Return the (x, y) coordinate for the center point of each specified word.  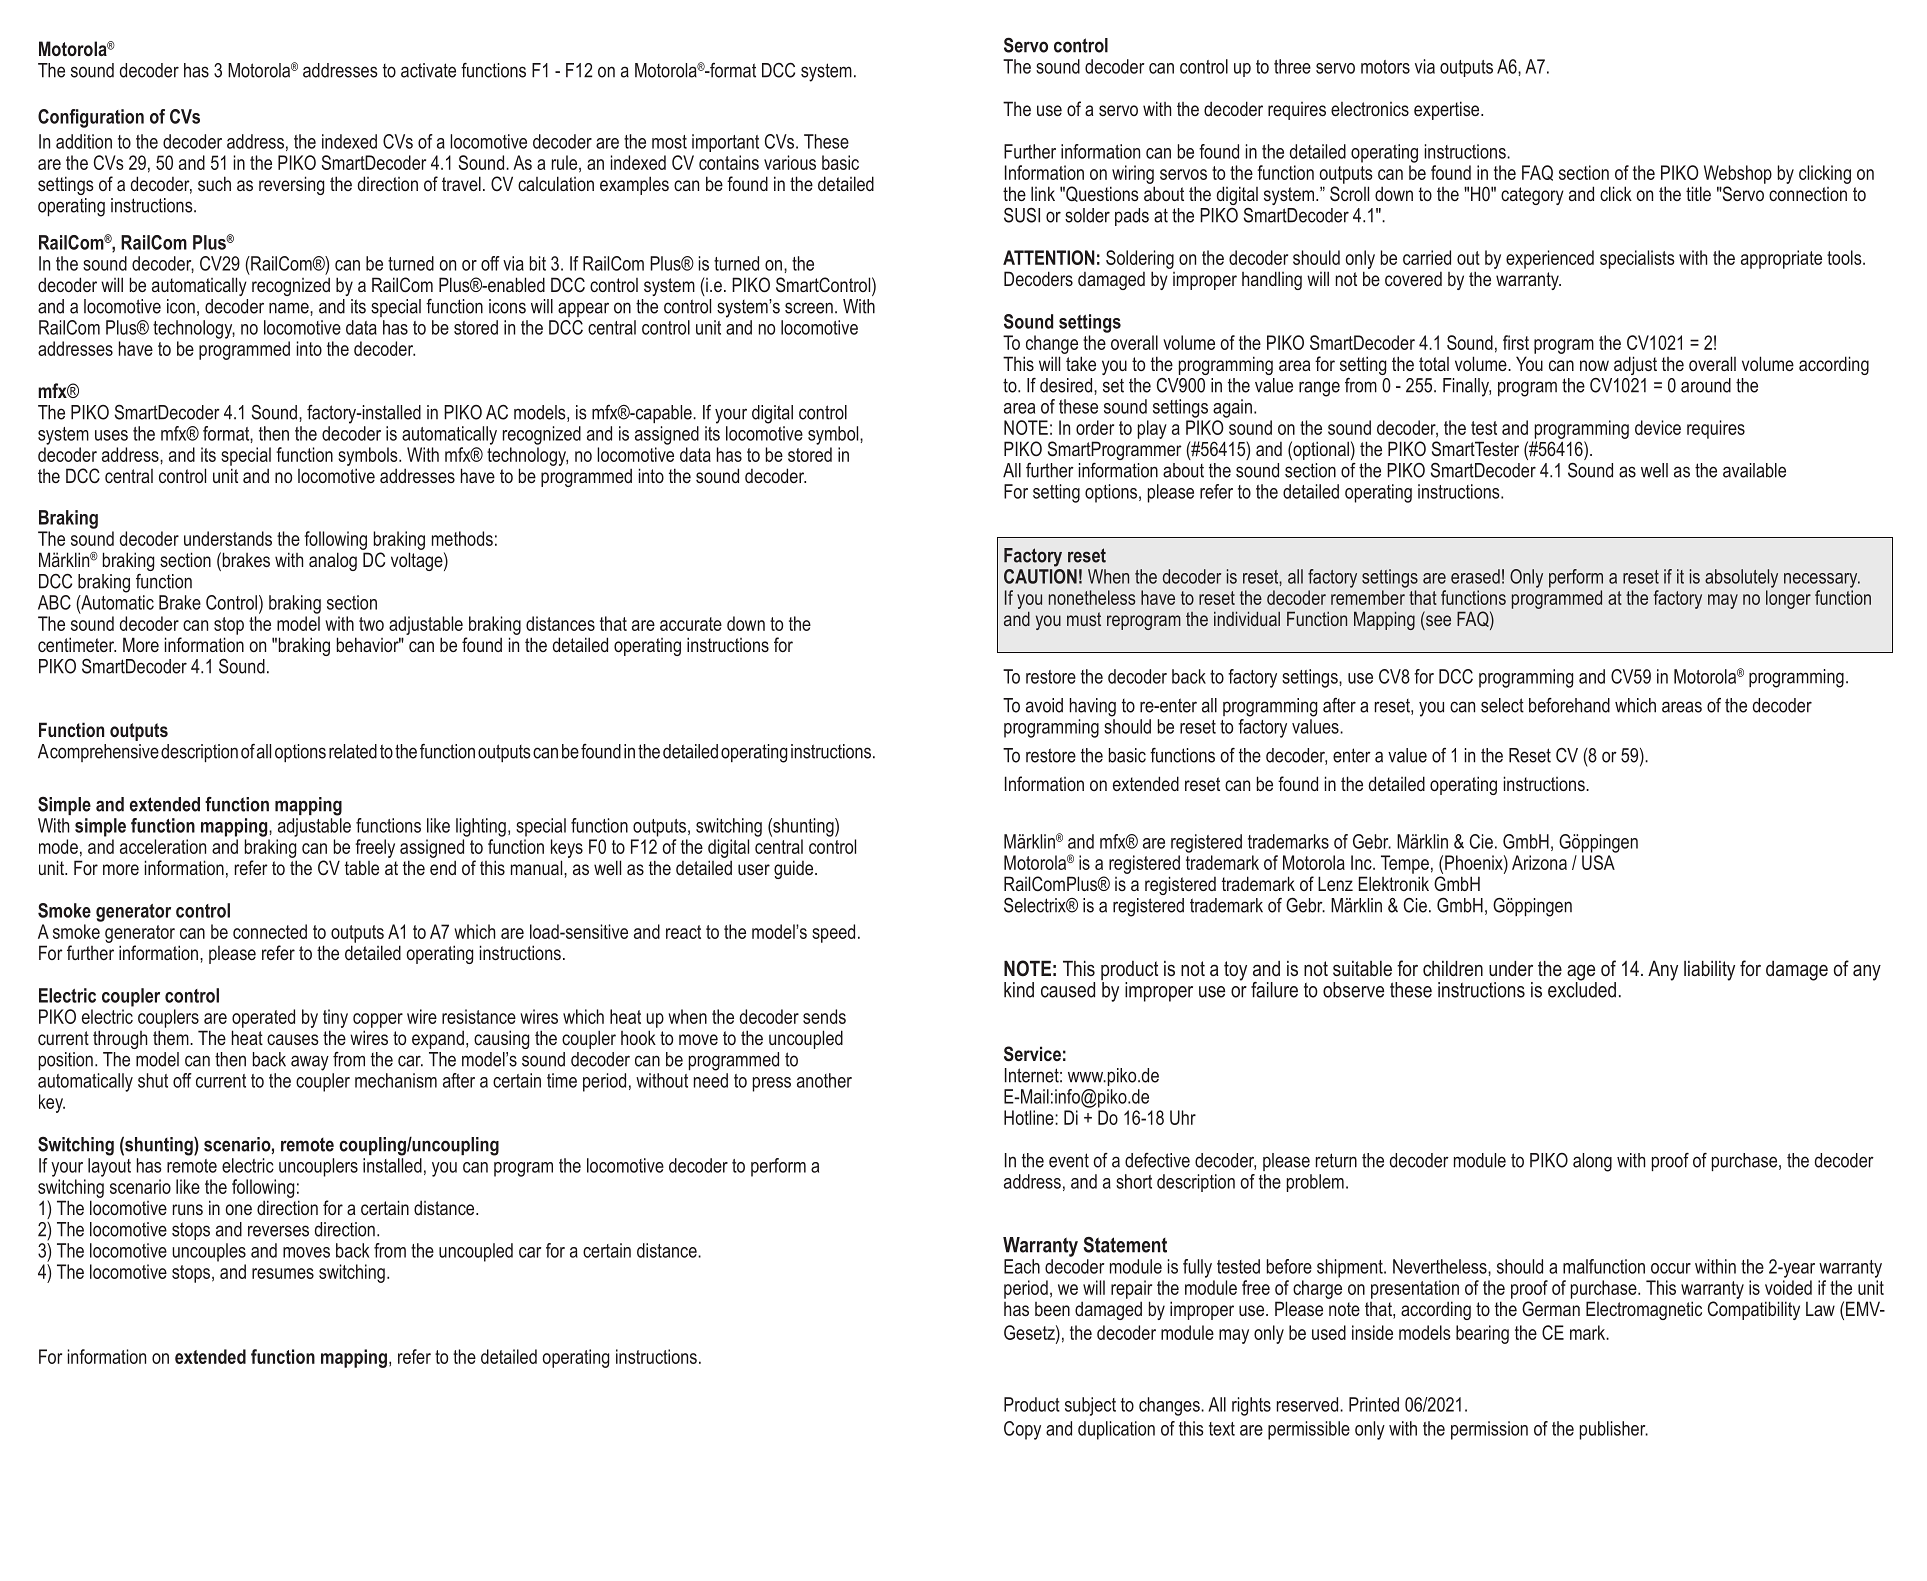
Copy (1022, 1430)
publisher (1614, 1430)
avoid (1044, 705)
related (353, 751)
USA (1598, 862)
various (790, 162)
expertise (1448, 110)
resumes (283, 1273)
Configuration (91, 118)
